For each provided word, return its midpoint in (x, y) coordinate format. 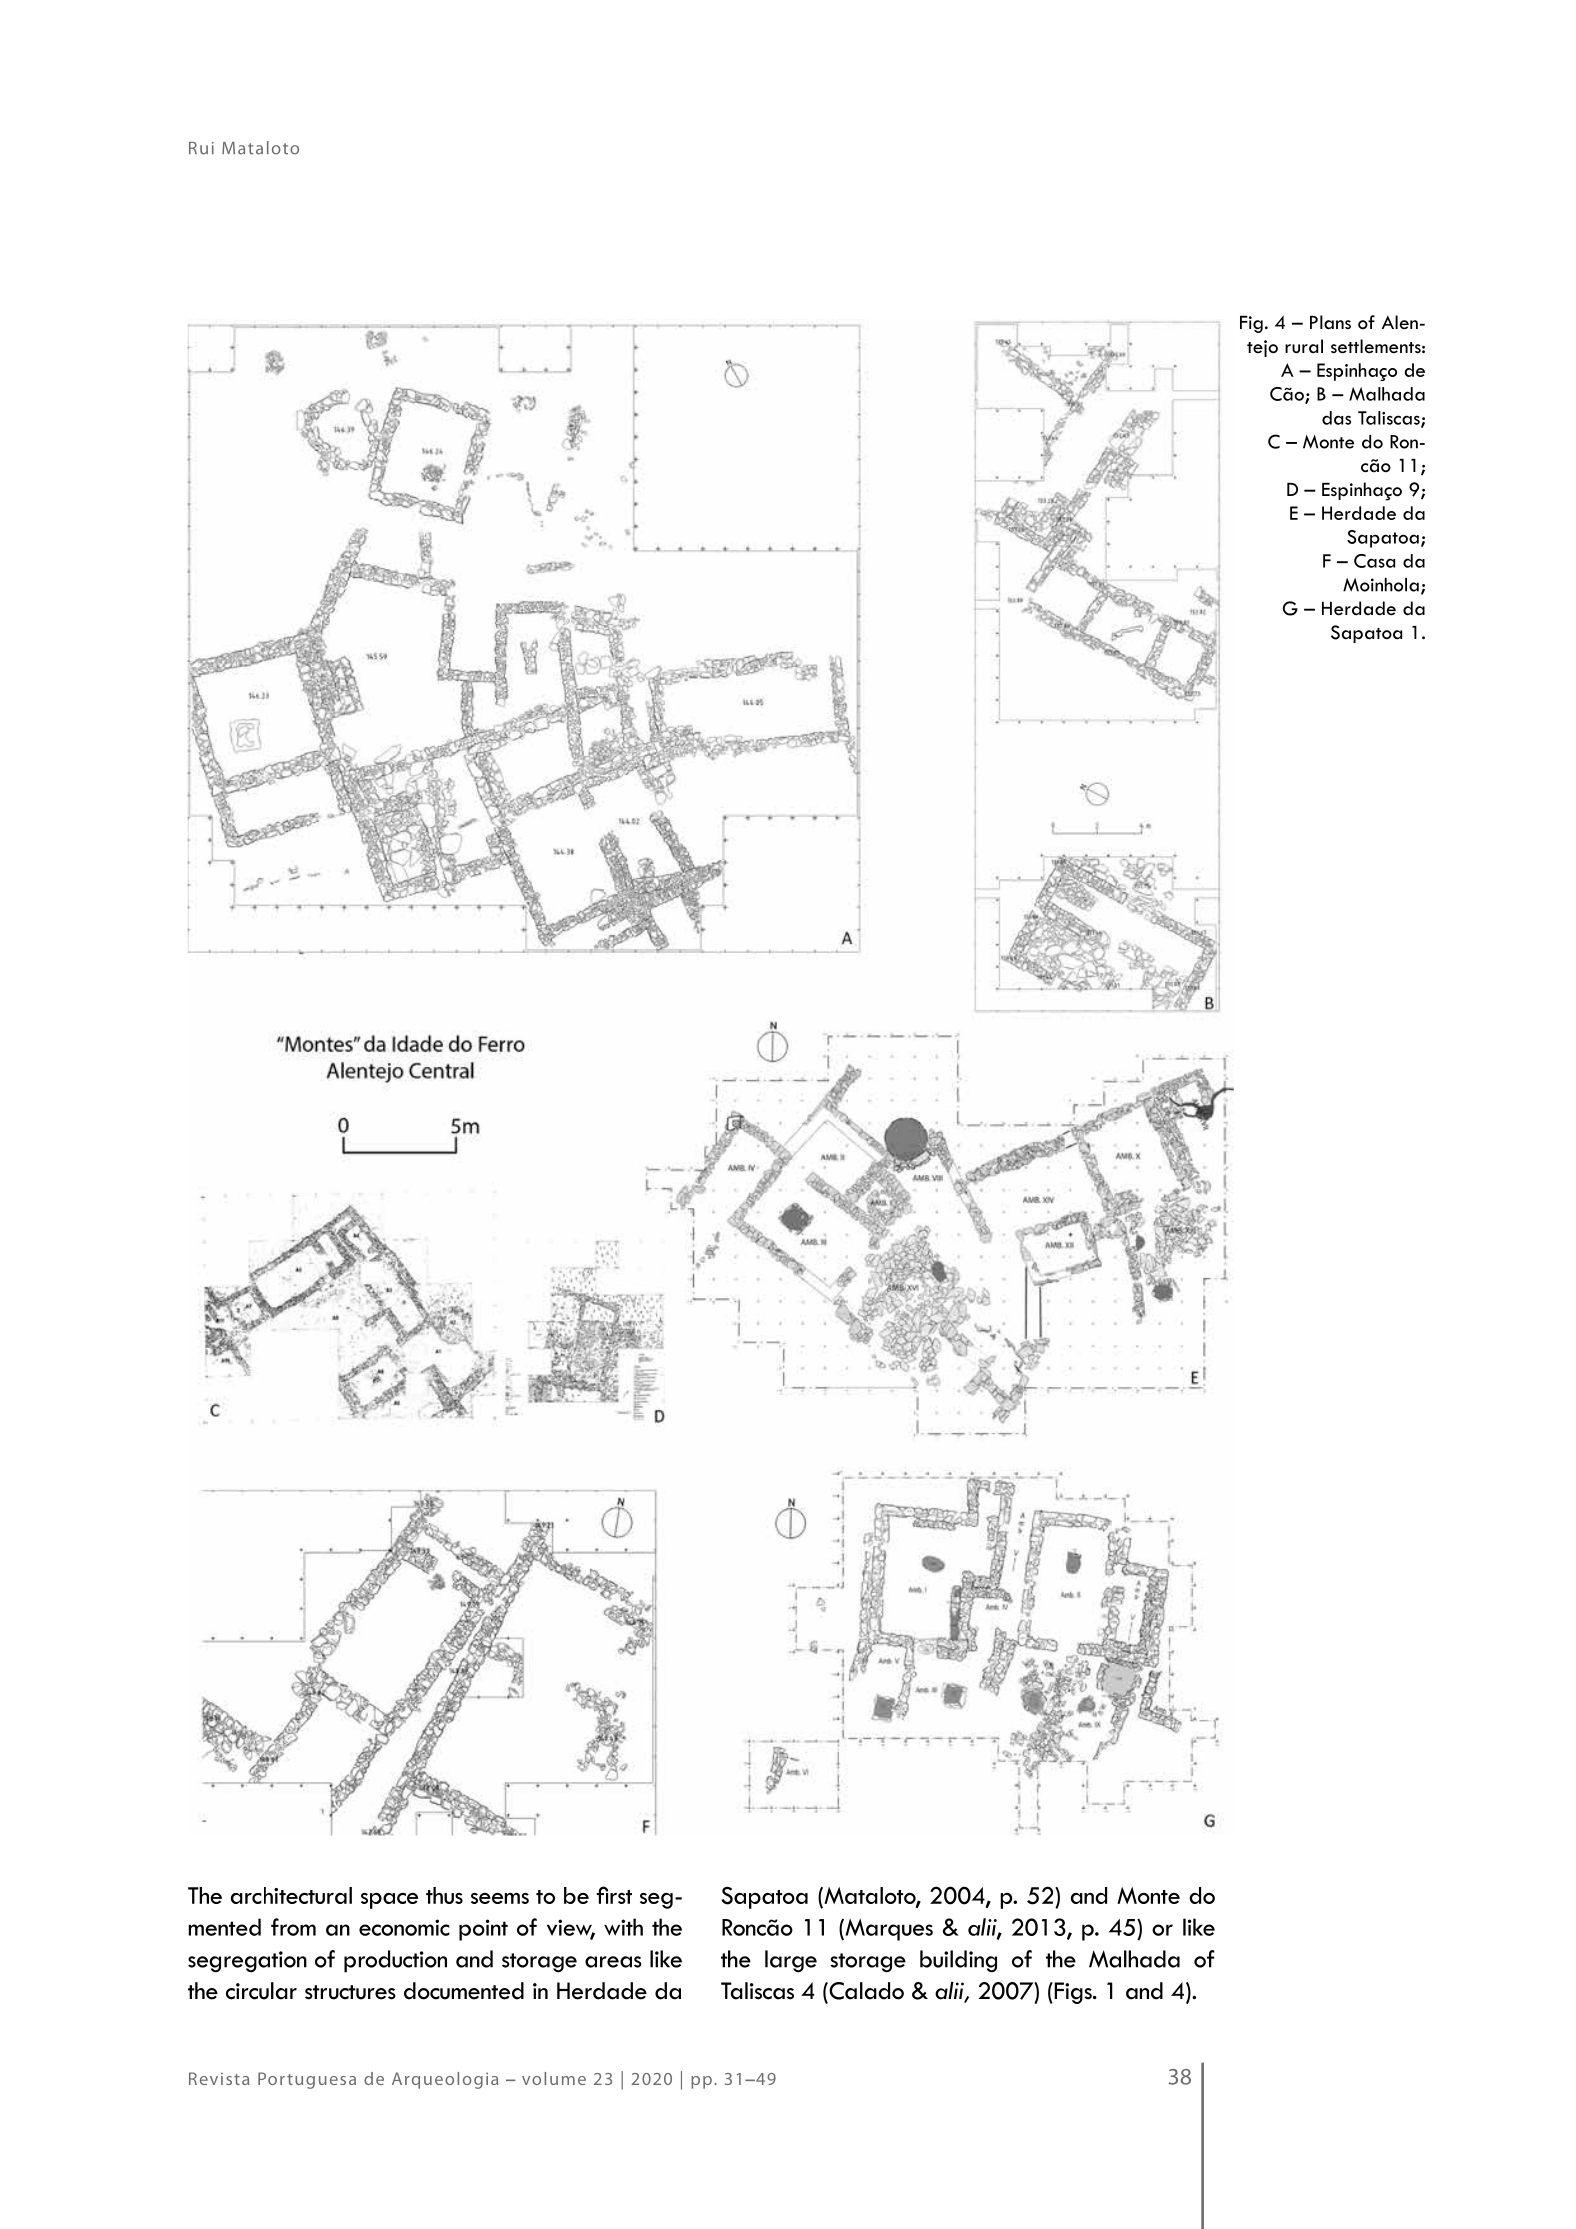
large (791, 1961)
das (1336, 418)
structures (350, 1992)
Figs (1073, 1993)
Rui (201, 148)
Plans (1330, 322)
